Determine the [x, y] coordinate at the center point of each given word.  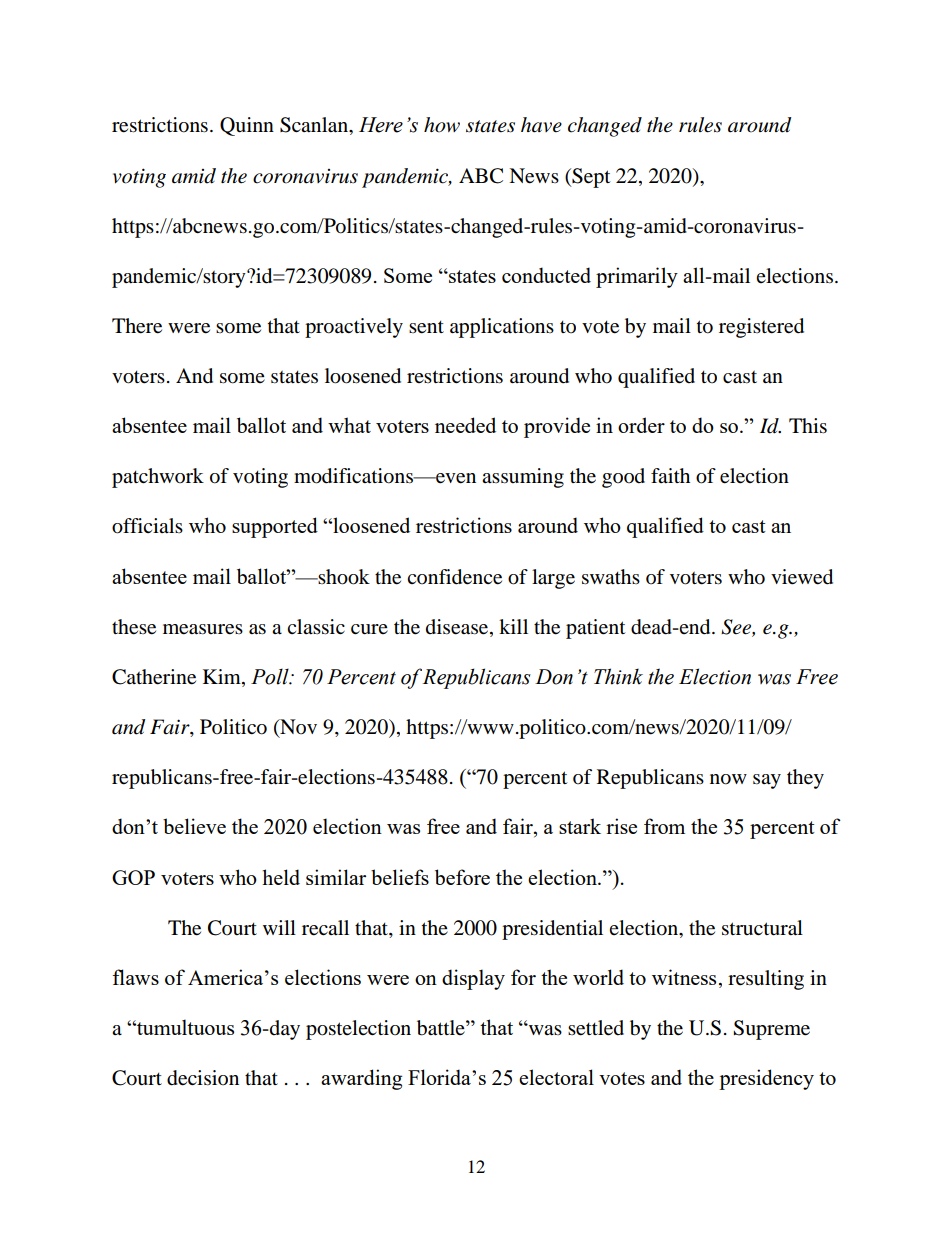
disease [458, 627]
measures [203, 629]
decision [203, 1078]
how [442, 125]
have [541, 125]
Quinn [247, 126]
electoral [556, 1077]
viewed [802, 577]
